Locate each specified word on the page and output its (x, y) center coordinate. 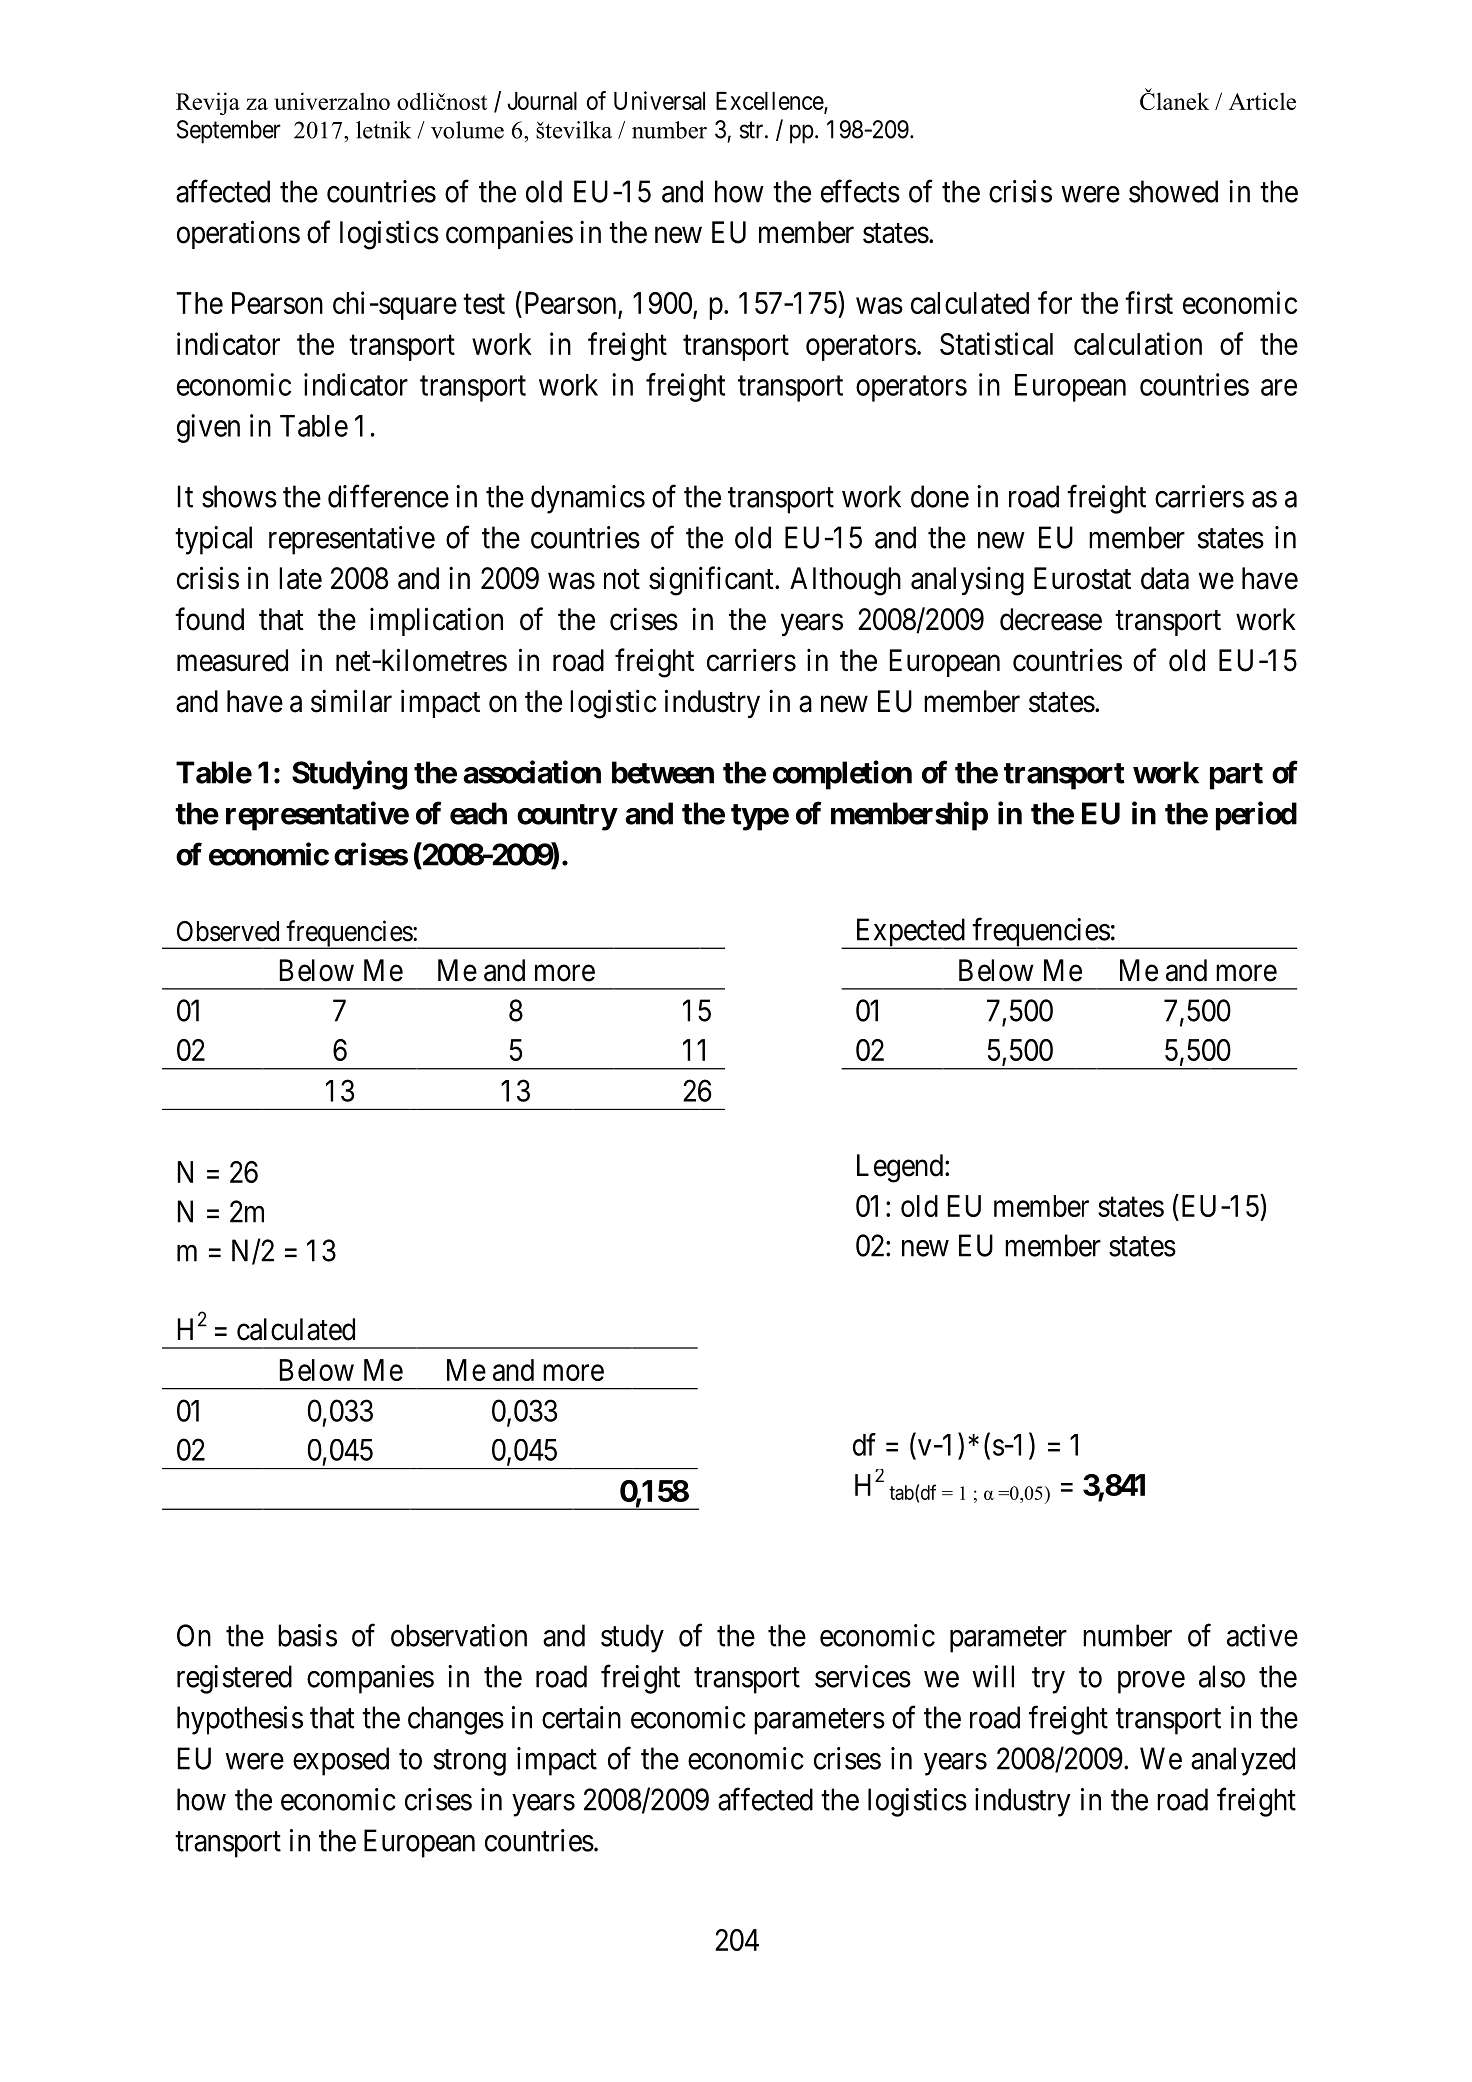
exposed (341, 1761)
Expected (910, 933)
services (863, 1676)
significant (712, 581)
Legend (901, 1168)
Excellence (770, 102)
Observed (228, 931)
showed (1173, 191)
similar (351, 701)
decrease (1051, 619)
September (229, 132)
